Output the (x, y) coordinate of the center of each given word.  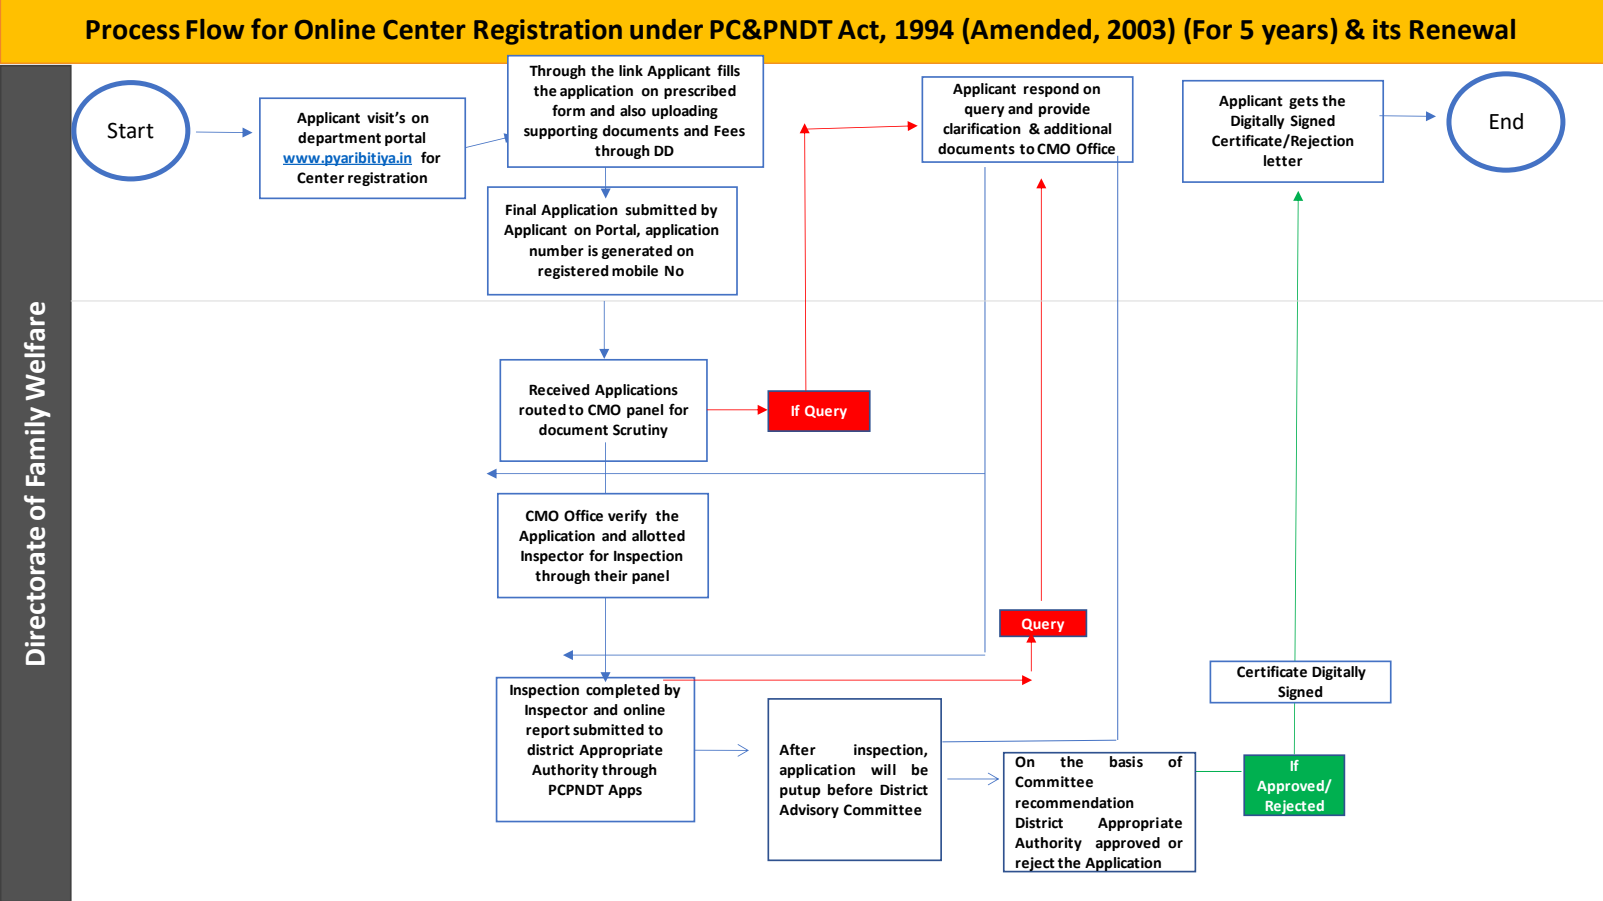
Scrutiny (640, 431)
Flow (215, 29)
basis (1126, 761)
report (548, 731)
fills (728, 71)
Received (559, 390)
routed (542, 410)
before (850, 790)
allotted (658, 536)
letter (1283, 161)
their (611, 576)
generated (637, 252)
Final (521, 210)
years (1295, 34)
